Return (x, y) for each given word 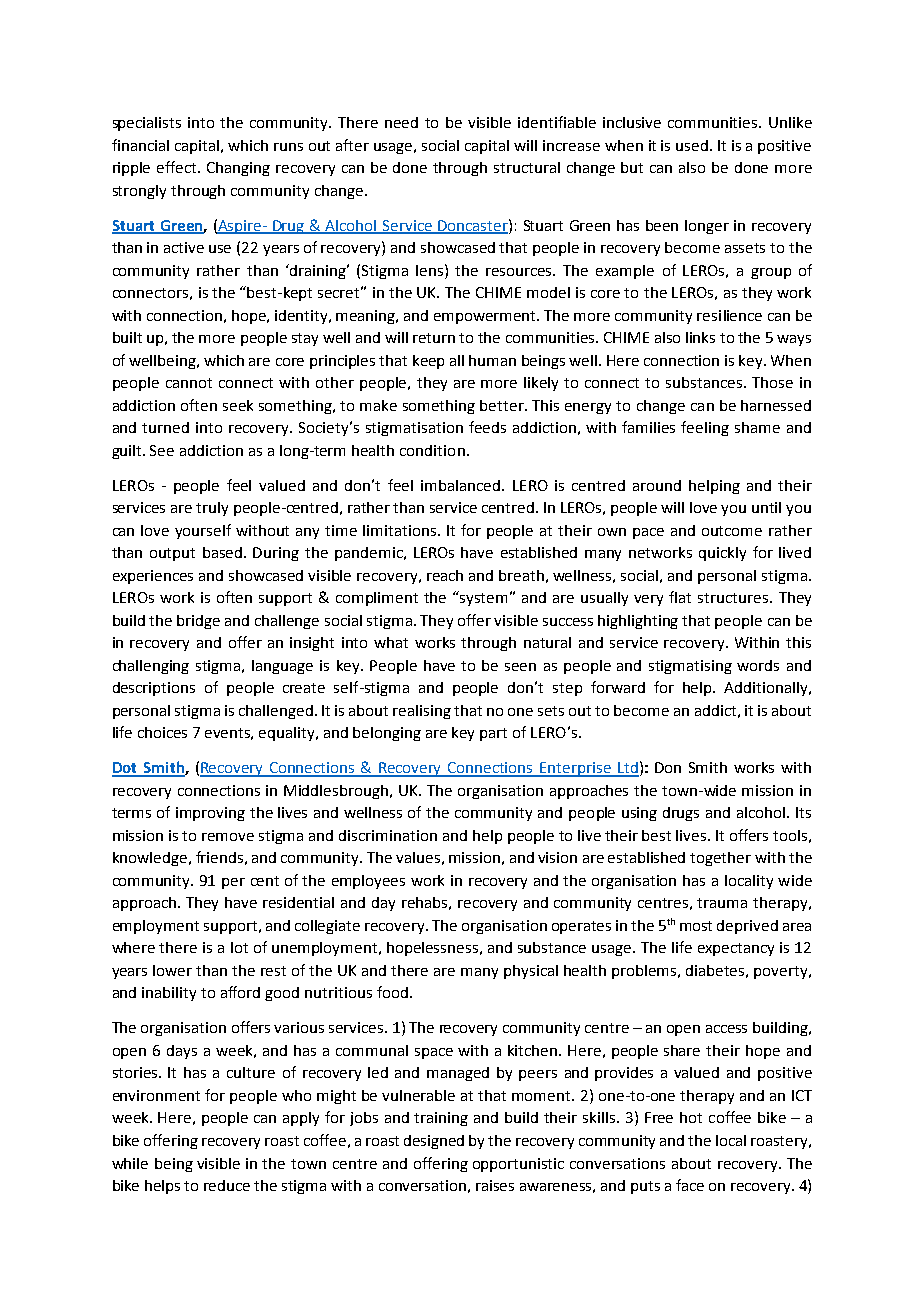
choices (162, 732)
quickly (722, 554)
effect (178, 167)
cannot (189, 383)
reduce (227, 1185)
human (492, 360)
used (692, 145)
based (224, 552)
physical (531, 972)
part (493, 734)
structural (527, 167)
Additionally (767, 689)
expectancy (736, 949)
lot (239, 947)
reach (445, 575)
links (700, 337)
